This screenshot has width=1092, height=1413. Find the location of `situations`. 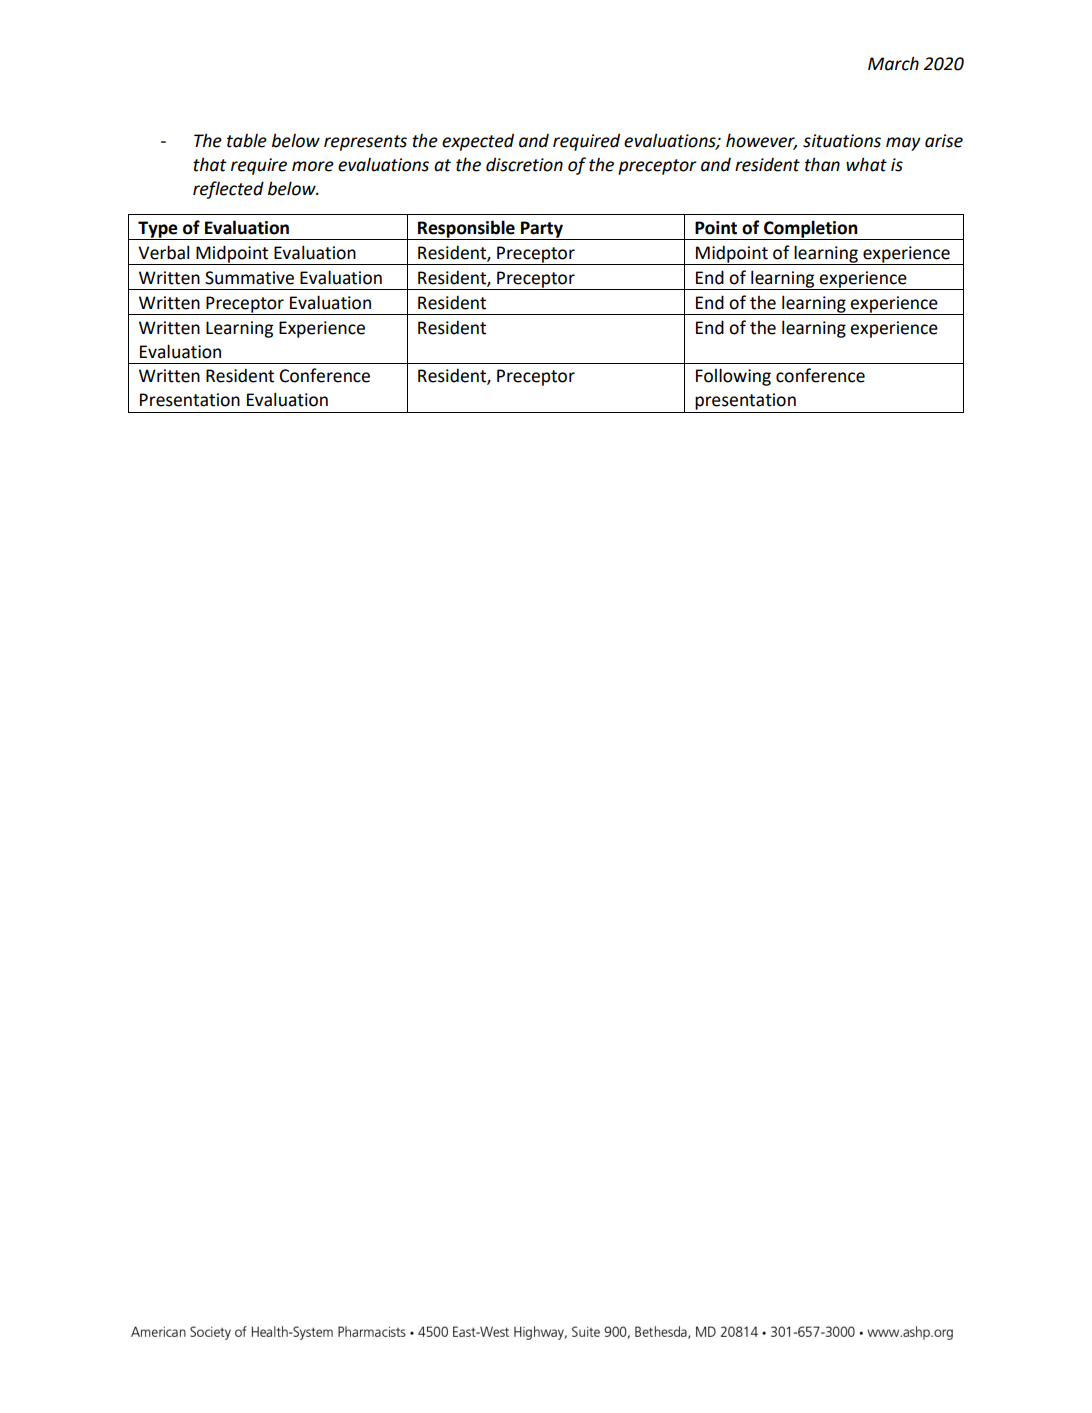

situations is located at coordinates (842, 141).
